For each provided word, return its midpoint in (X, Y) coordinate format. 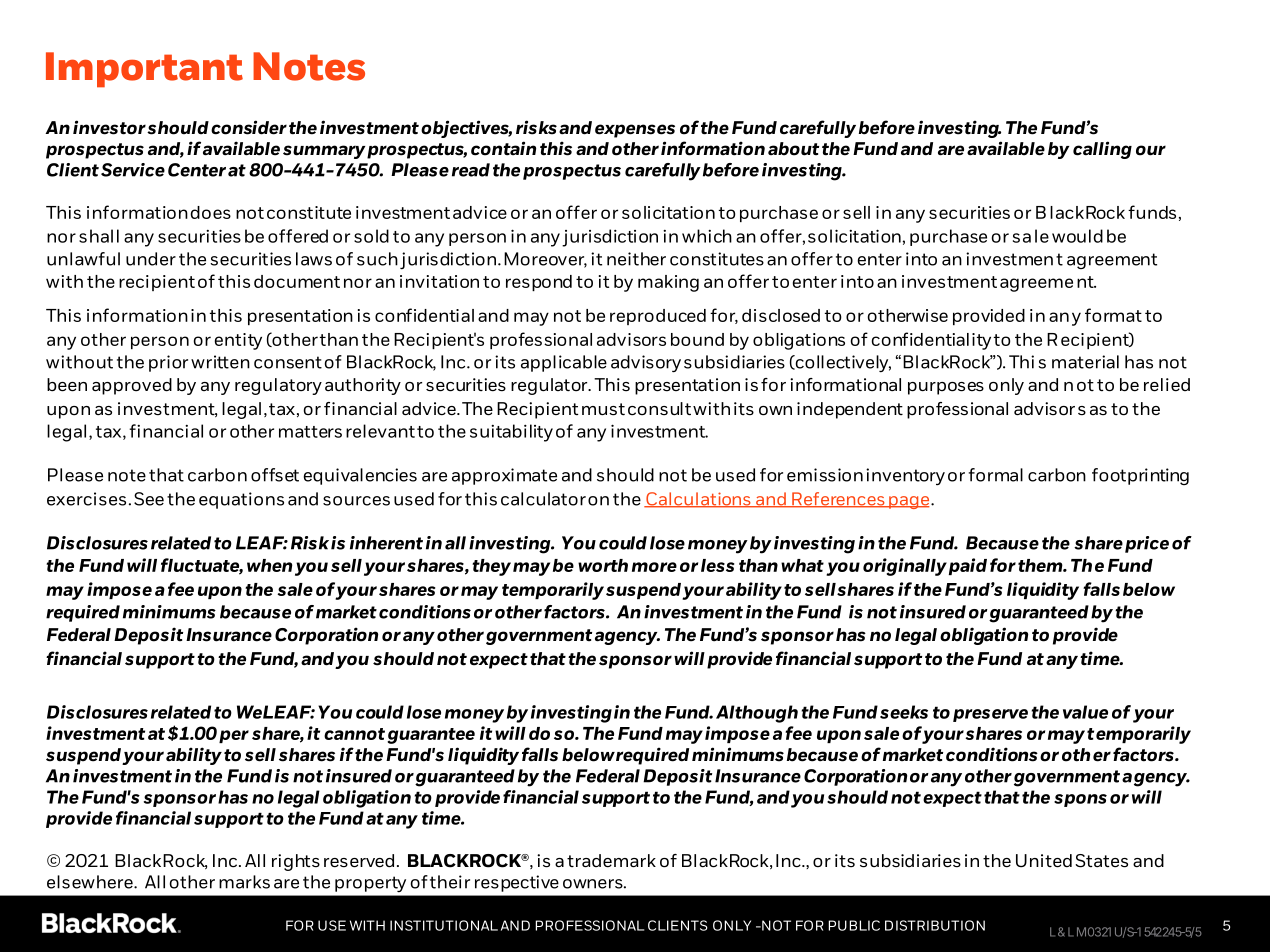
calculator (543, 499)
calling (1102, 150)
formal (996, 475)
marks (244, 882)
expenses (635, 131)
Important (144, 70)
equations (241, 500)
